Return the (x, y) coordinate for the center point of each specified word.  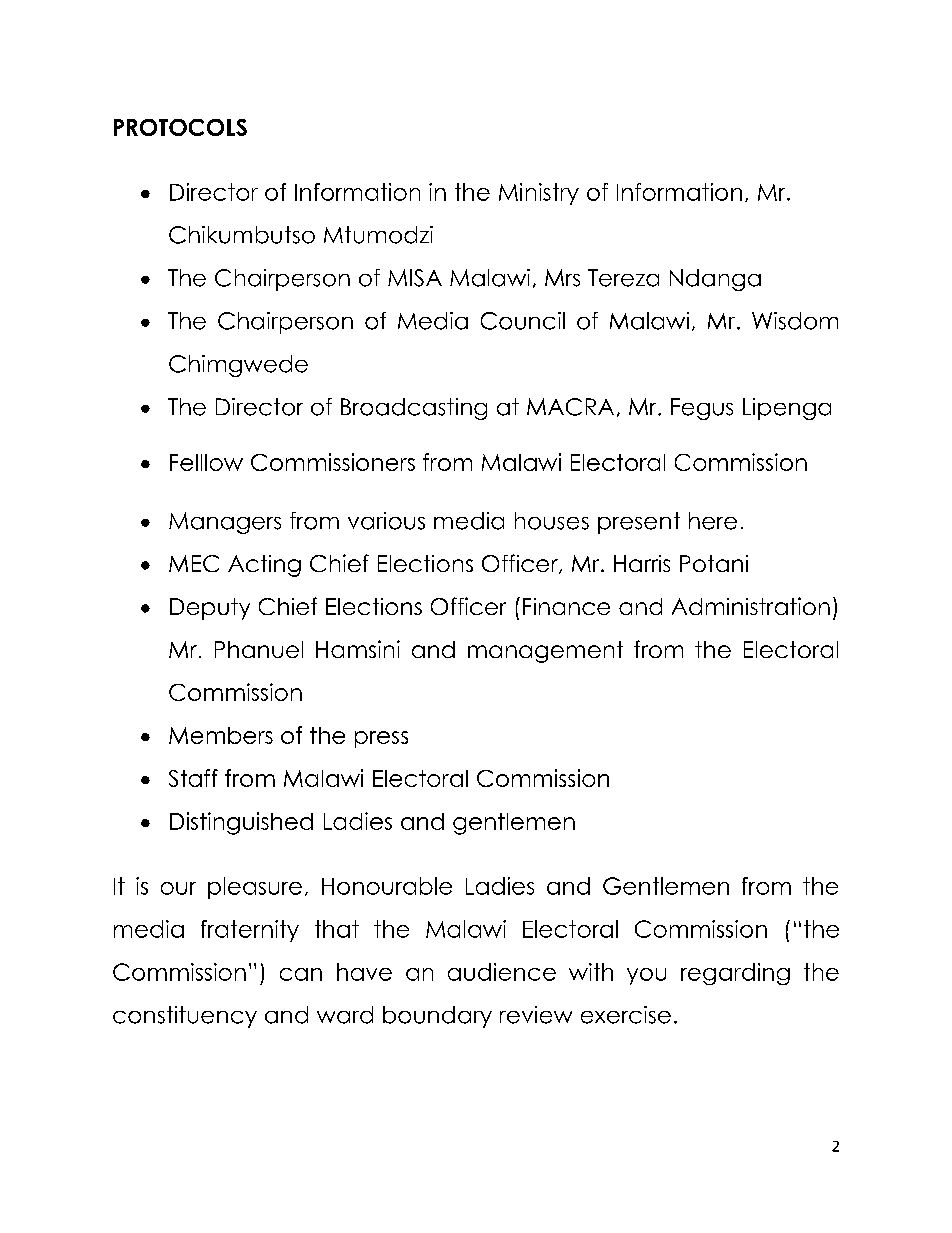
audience (502, 972)
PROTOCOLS (180, 127)
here (713, 521)
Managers (225, 523)
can (301, 974)
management (545, 652)
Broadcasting (414, 409)
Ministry (539, 194)
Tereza (623, 278)
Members (221, 735)
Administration (751, 606)
